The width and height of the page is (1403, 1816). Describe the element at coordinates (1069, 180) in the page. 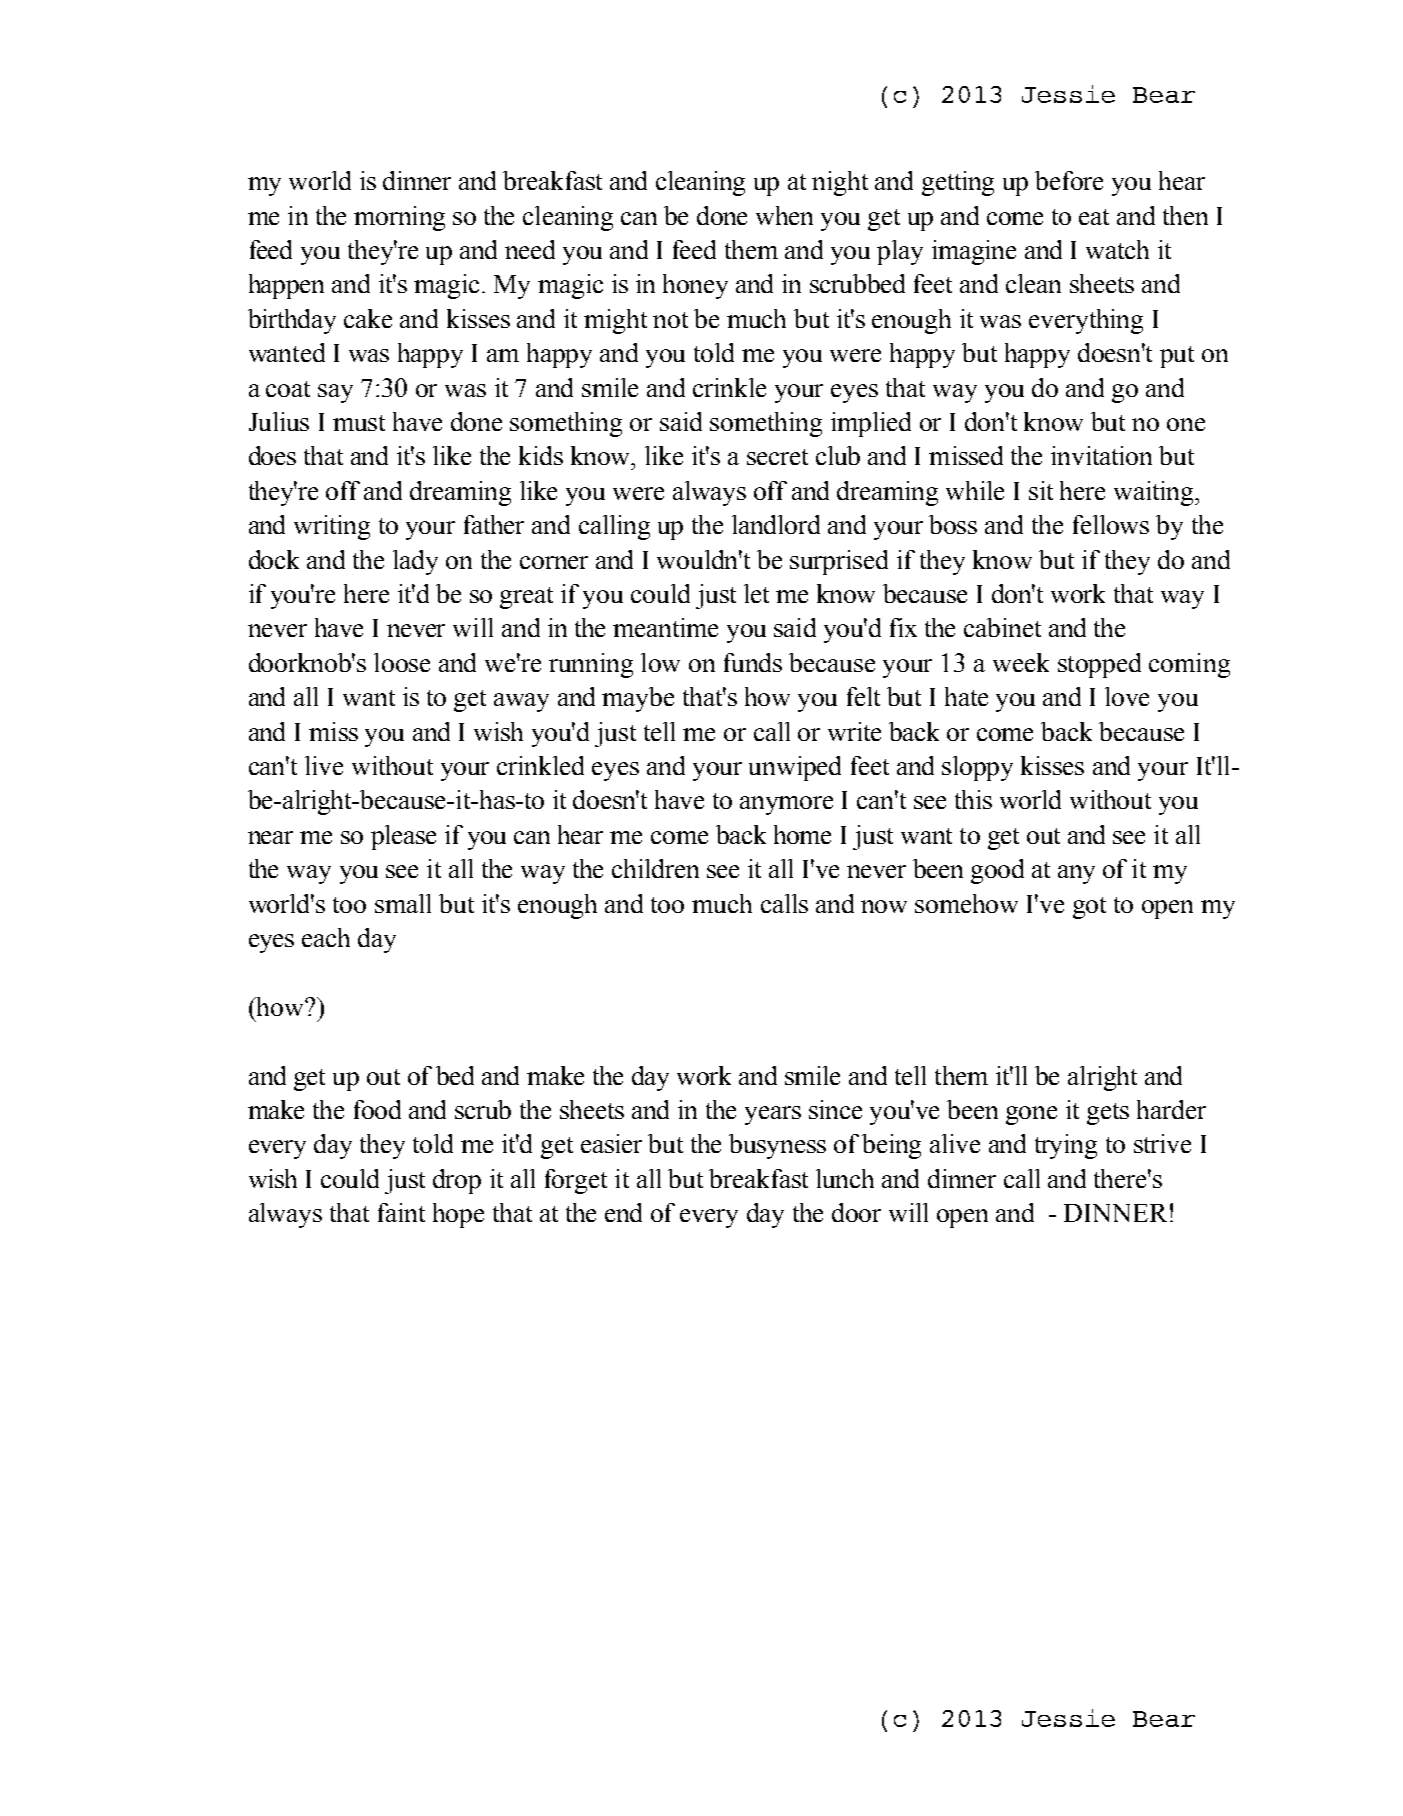

I see `before` at that location.
